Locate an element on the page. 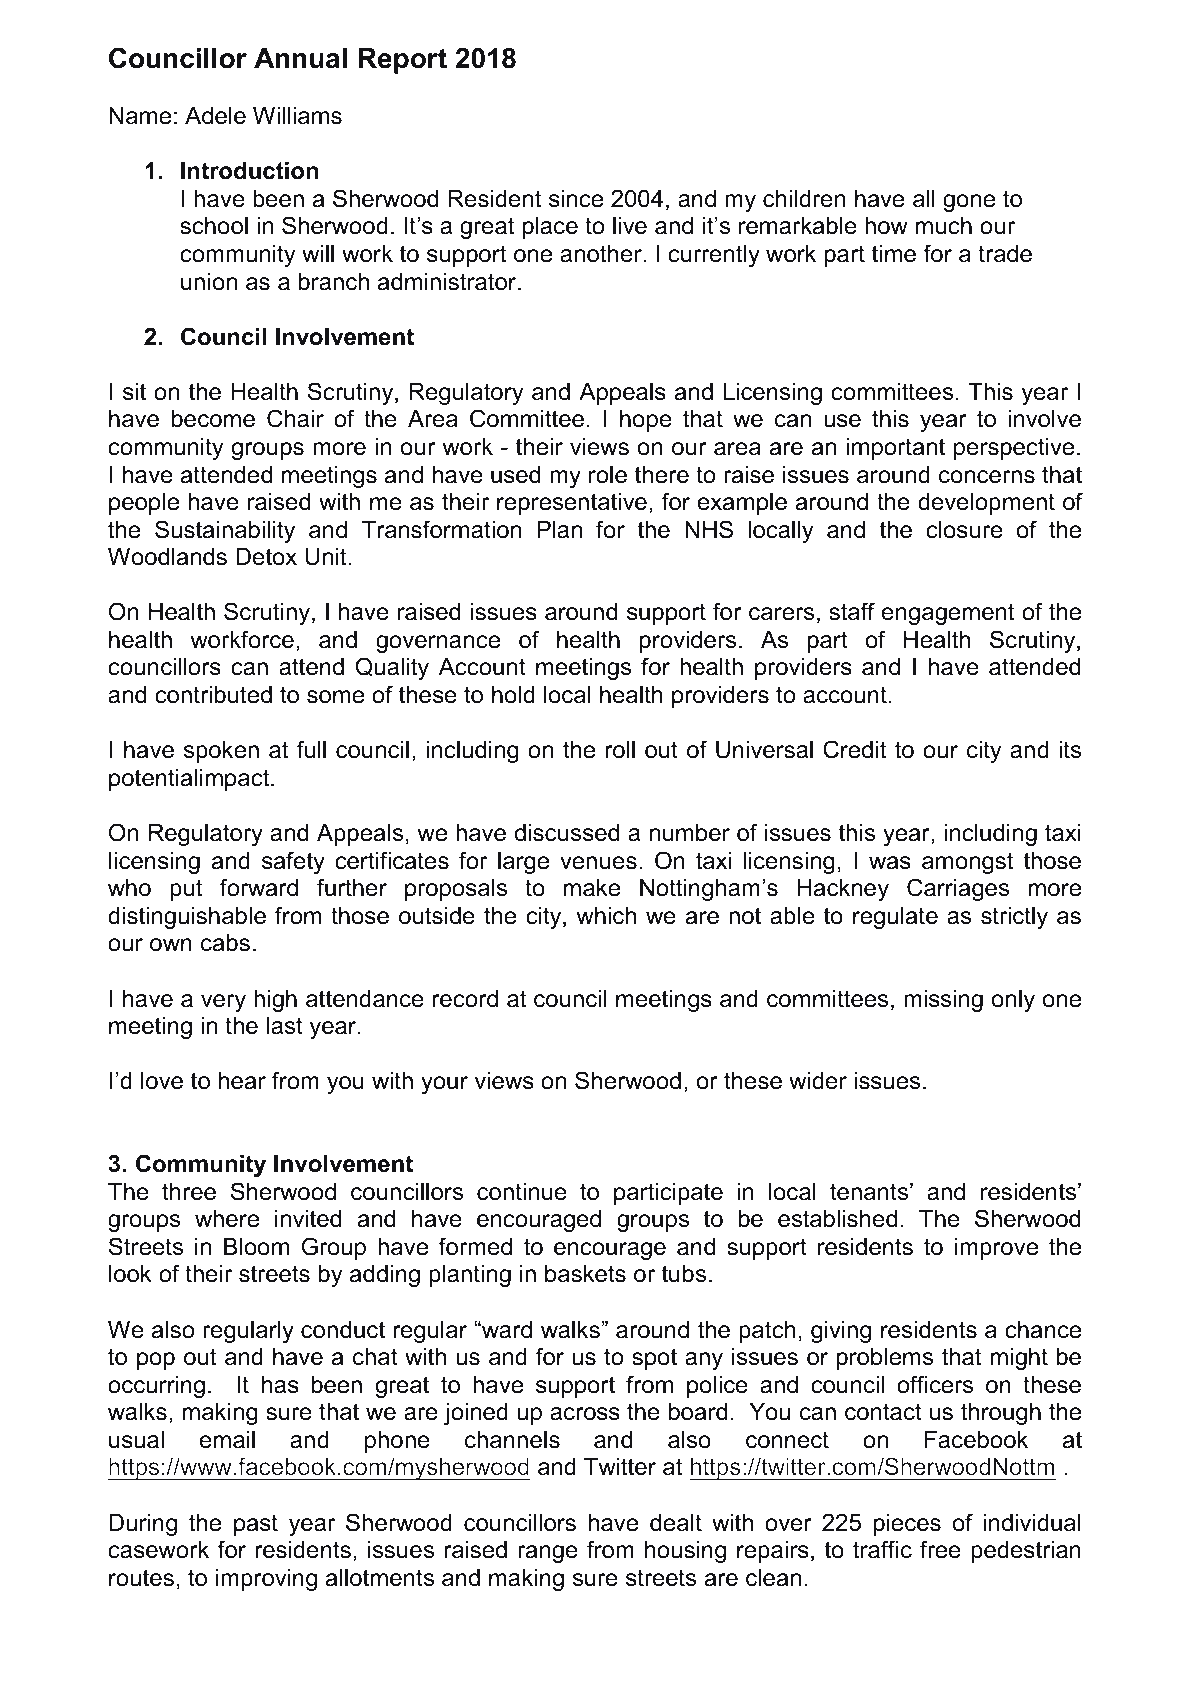  where is located at coordinates (227, 1219).
